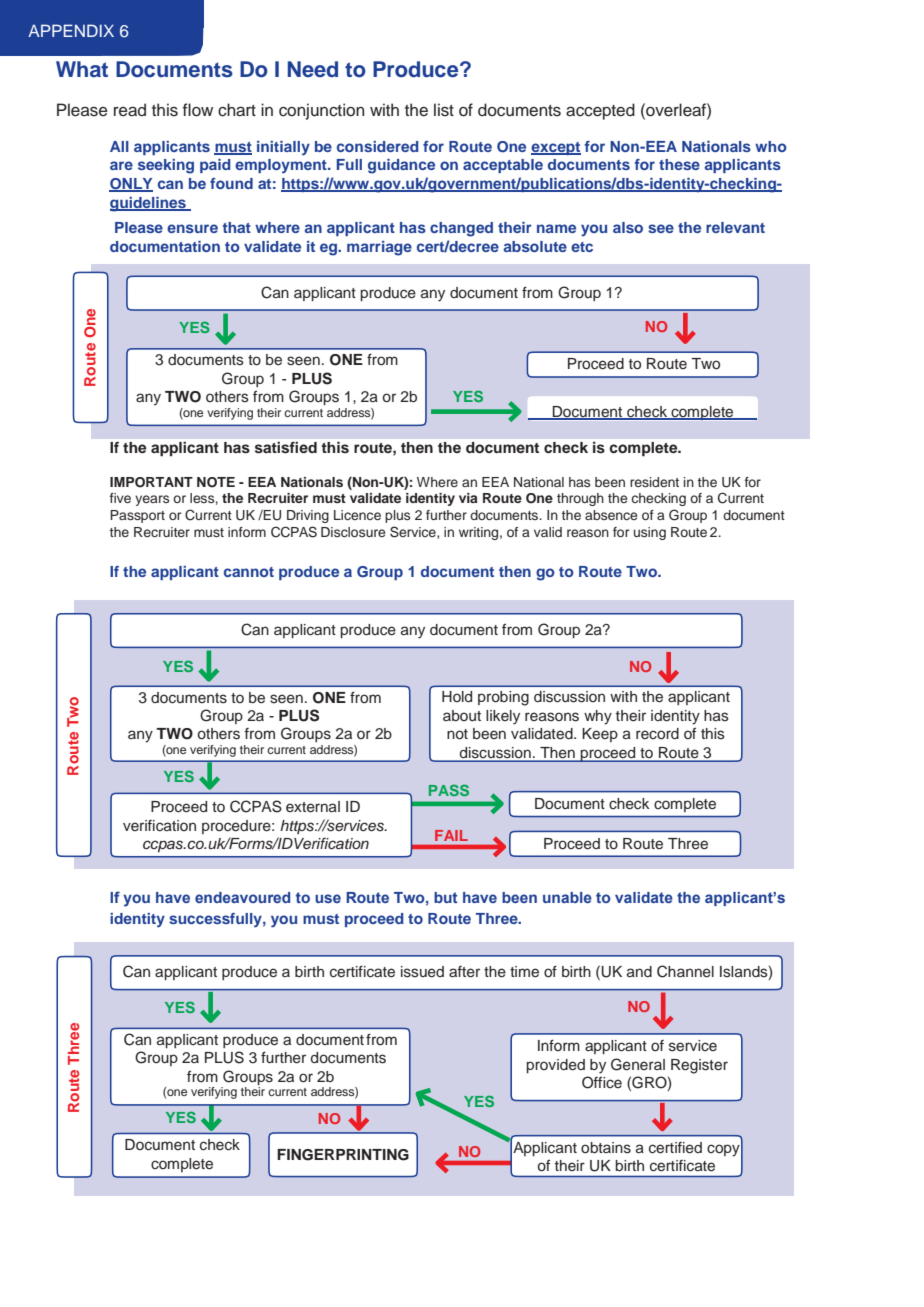  I want to click on record, so click(657, 734).
